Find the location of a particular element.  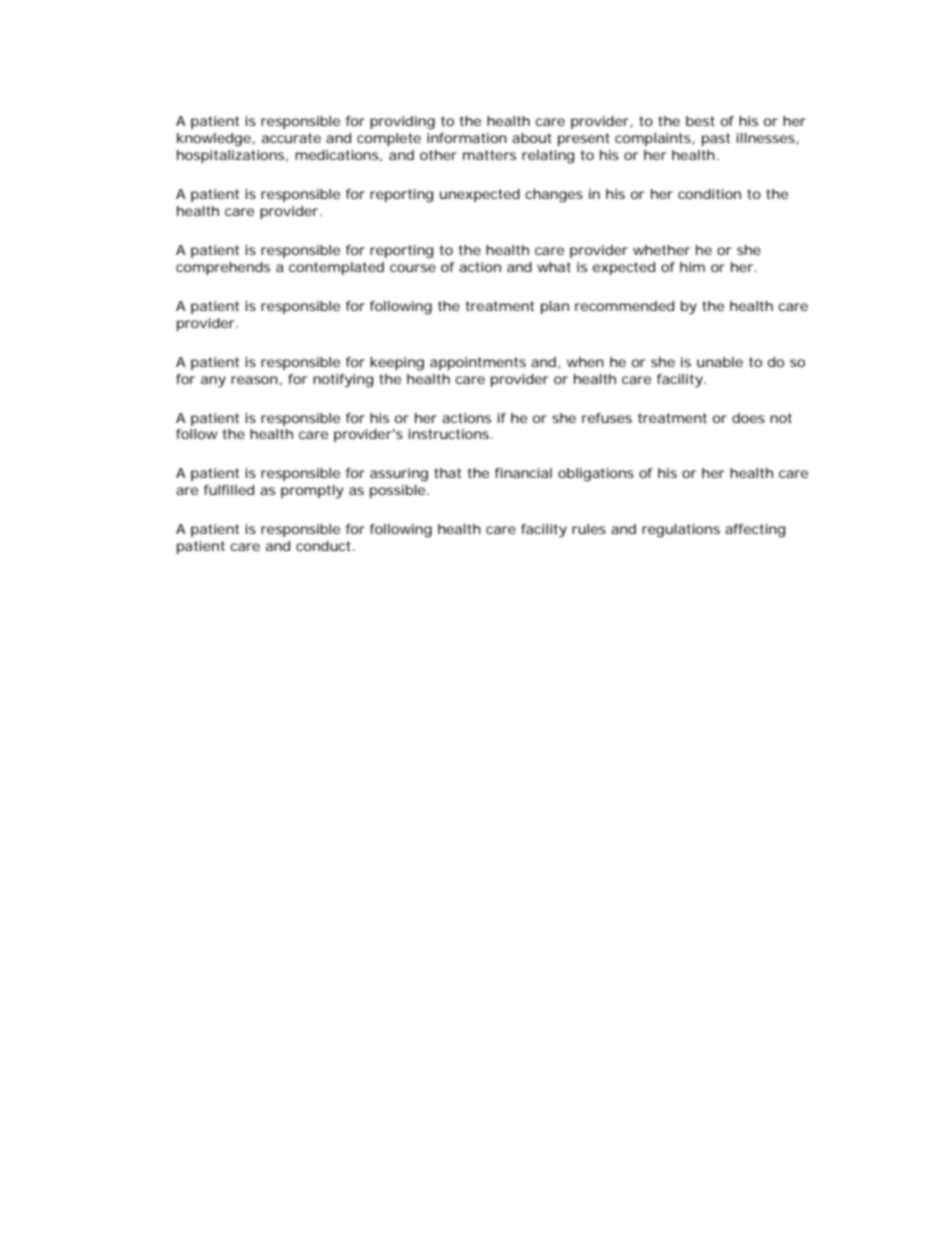

information is located at coordinates (467, 138).
